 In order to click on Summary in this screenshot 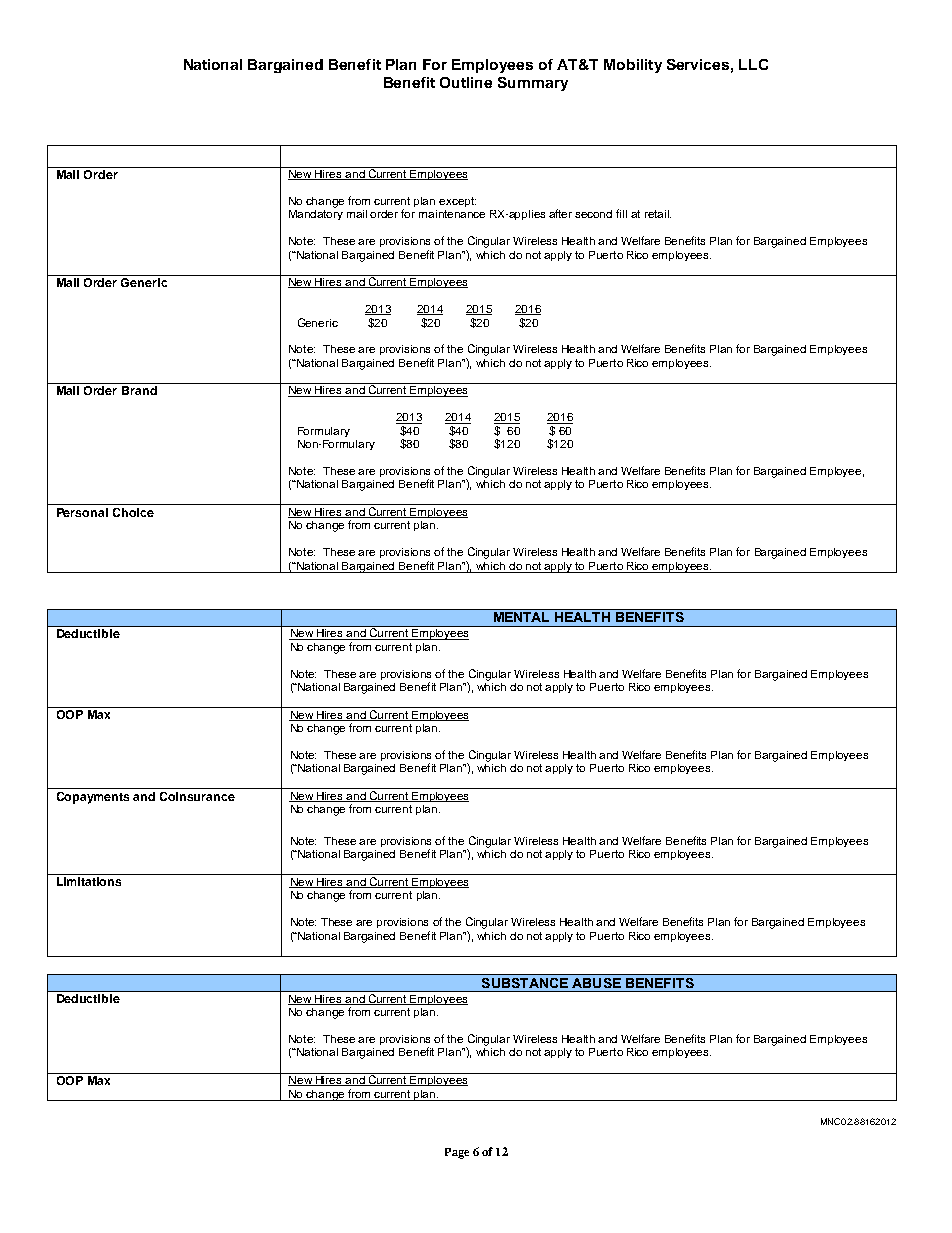, I will do `click(533, 84)`.
